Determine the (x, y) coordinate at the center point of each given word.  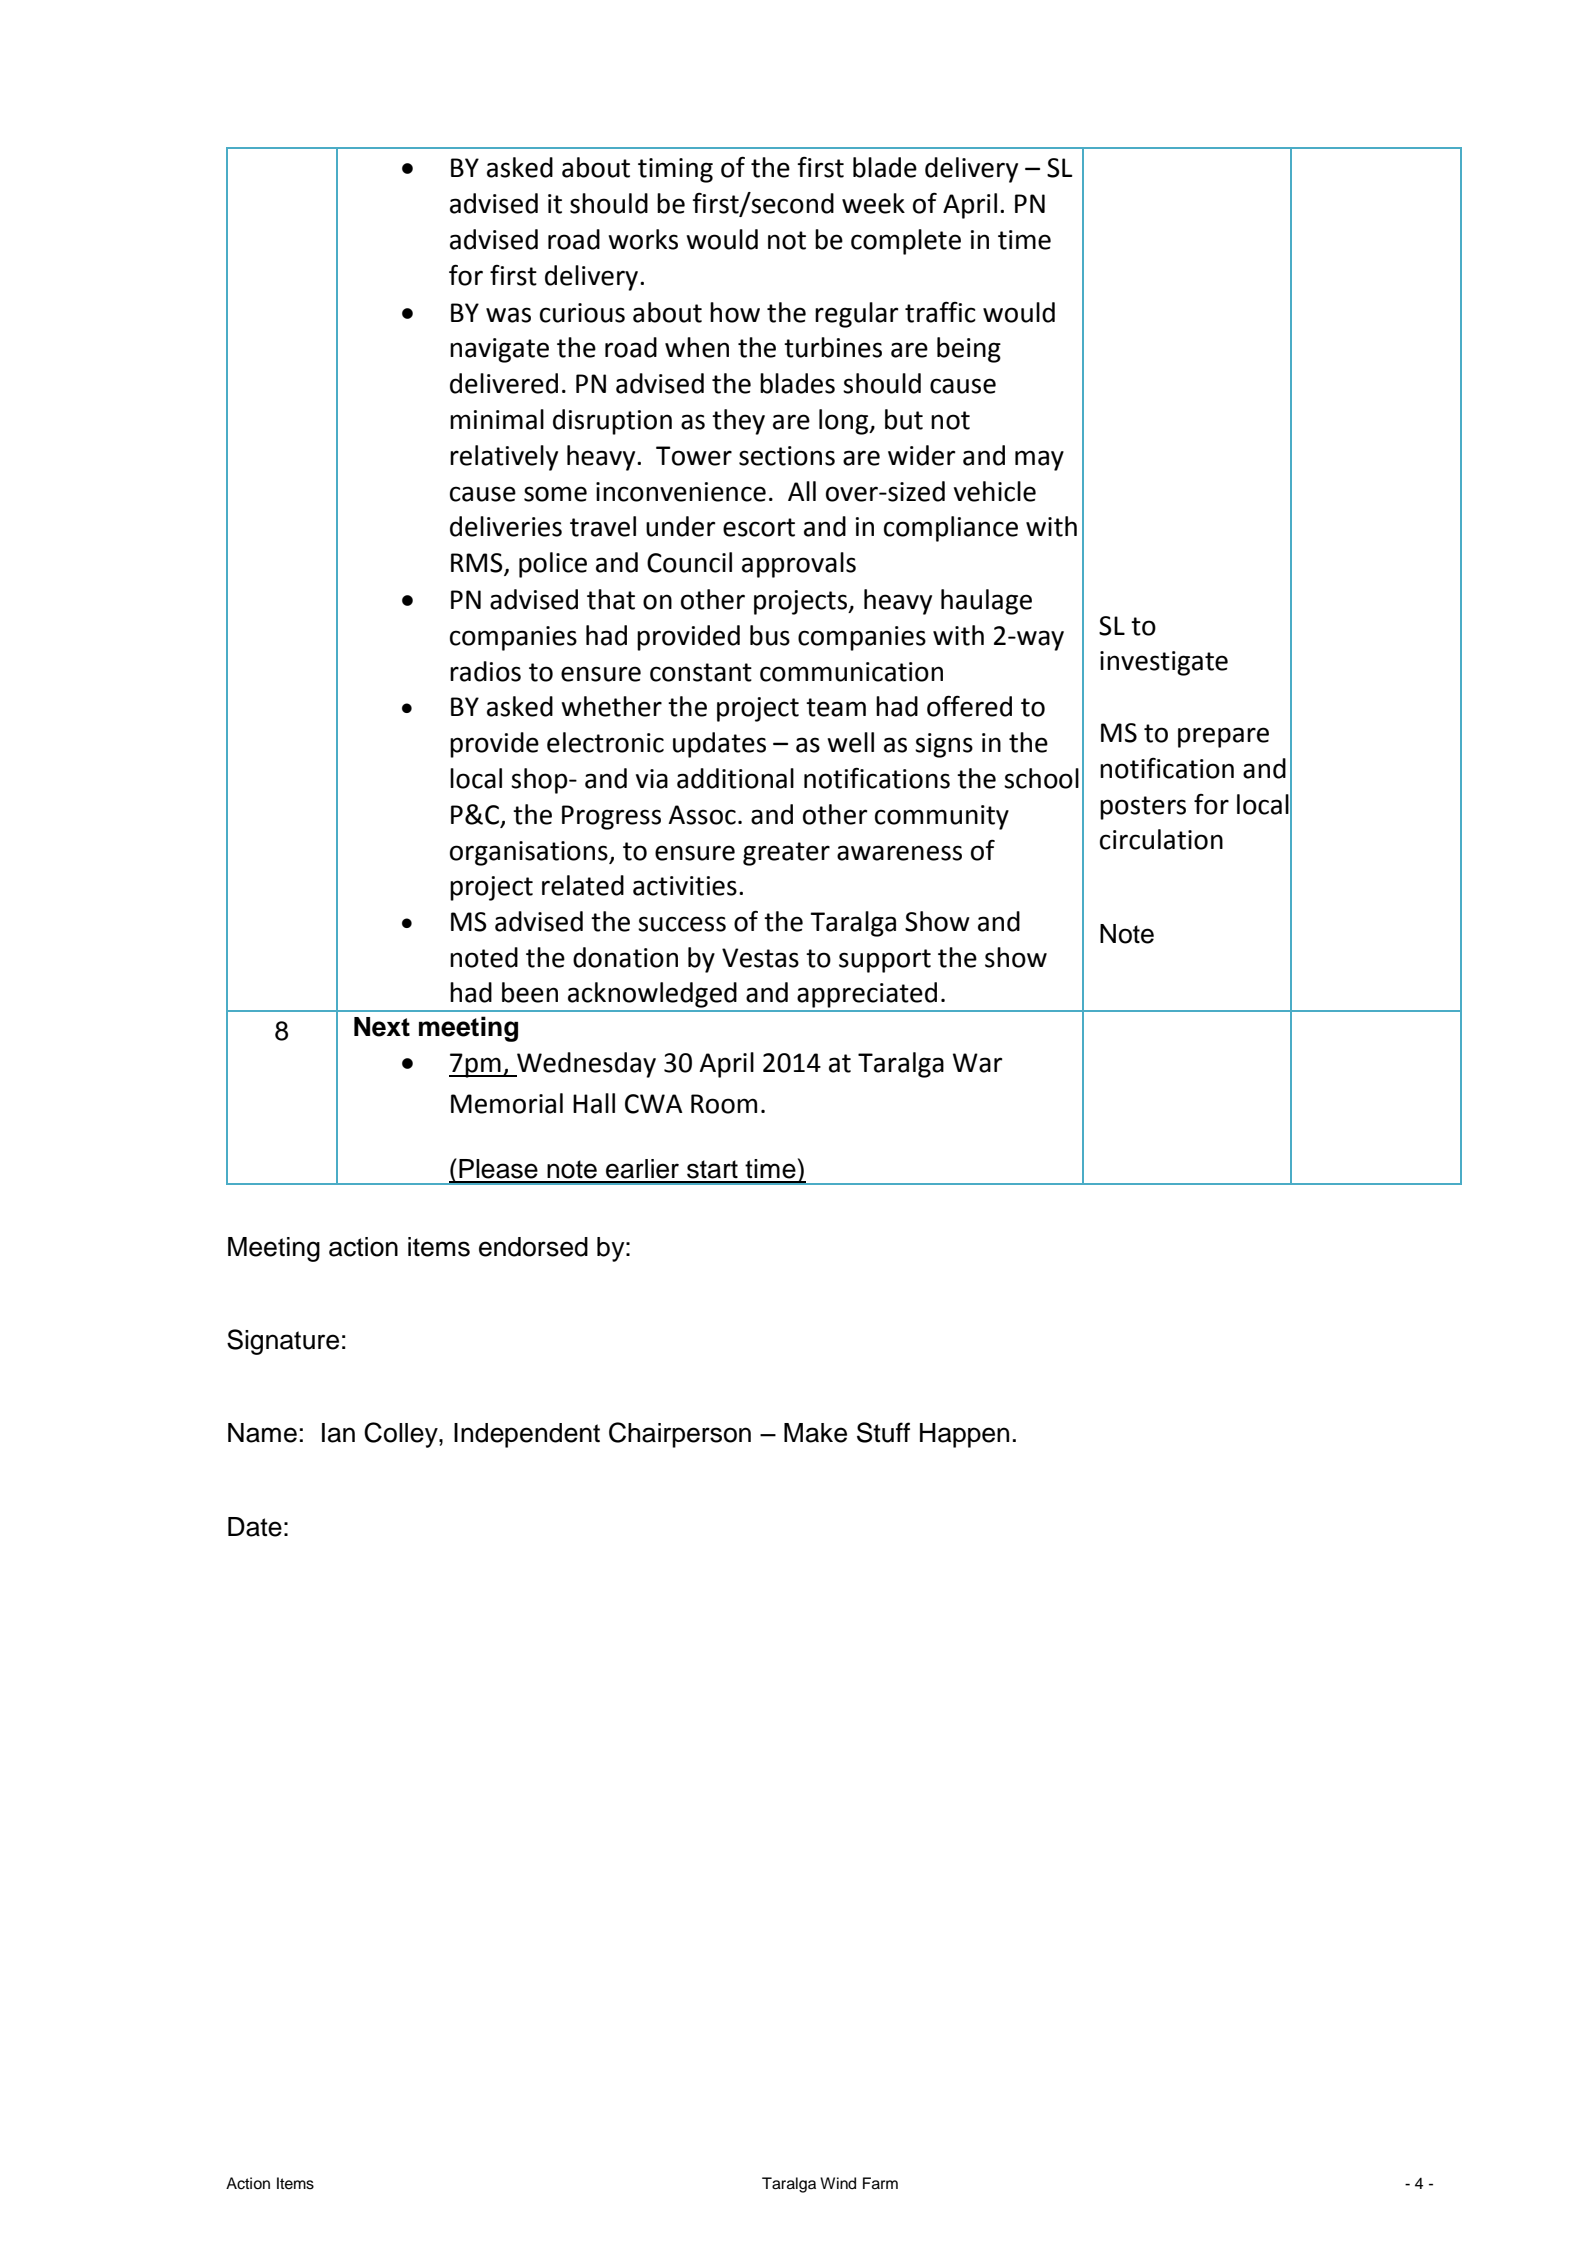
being (969, 350)
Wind (838, 2183)
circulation (1161, 839)
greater (786, 854)
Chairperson (680, 1435)
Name (262, 1433)
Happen (964, 1435)
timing (675, 170)
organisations (530, 853)
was (508, 315)
